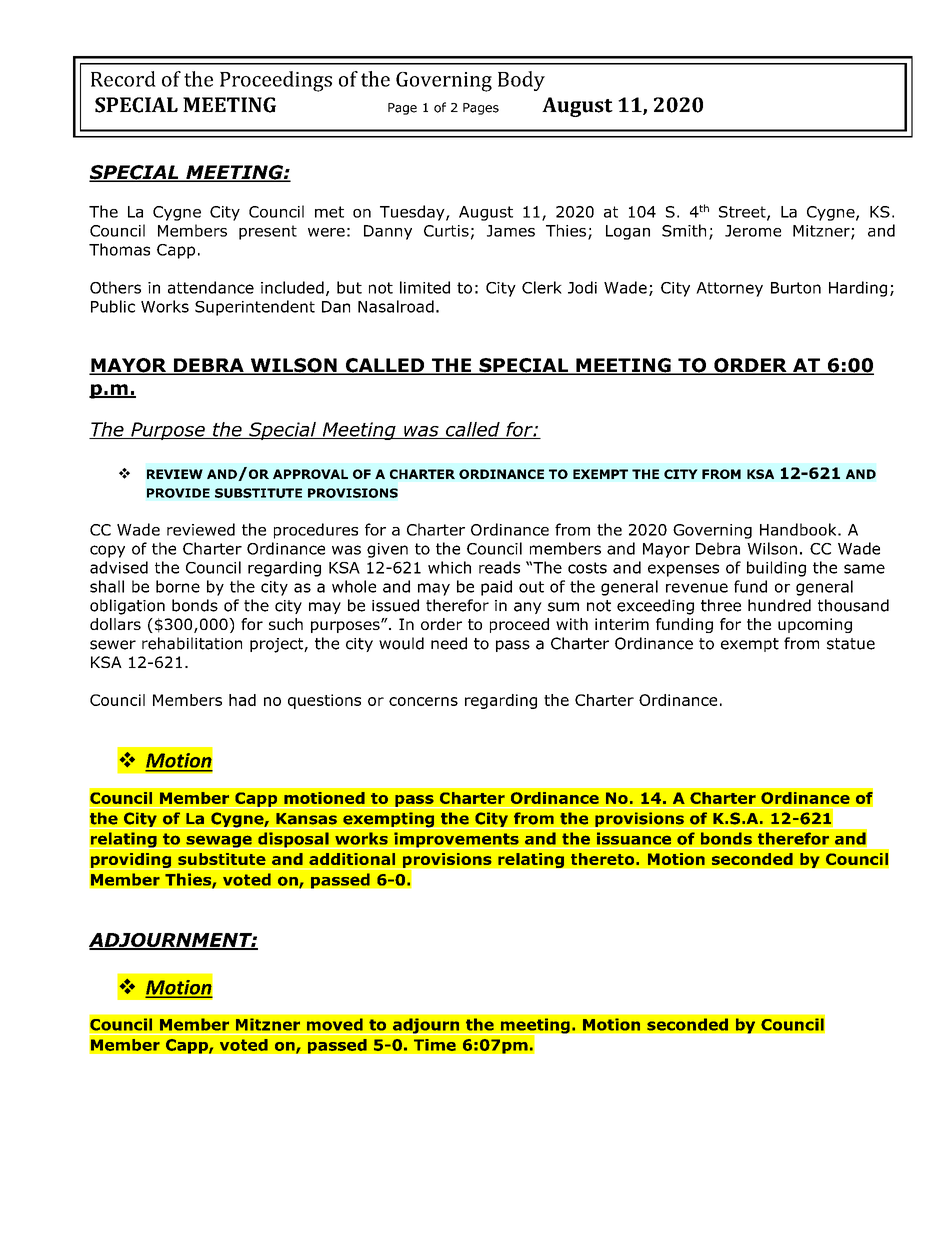 The width and height of the page is (952, 1233). Describe the element at coordinates (123, 79) in the page. I see `Record` at that location.
